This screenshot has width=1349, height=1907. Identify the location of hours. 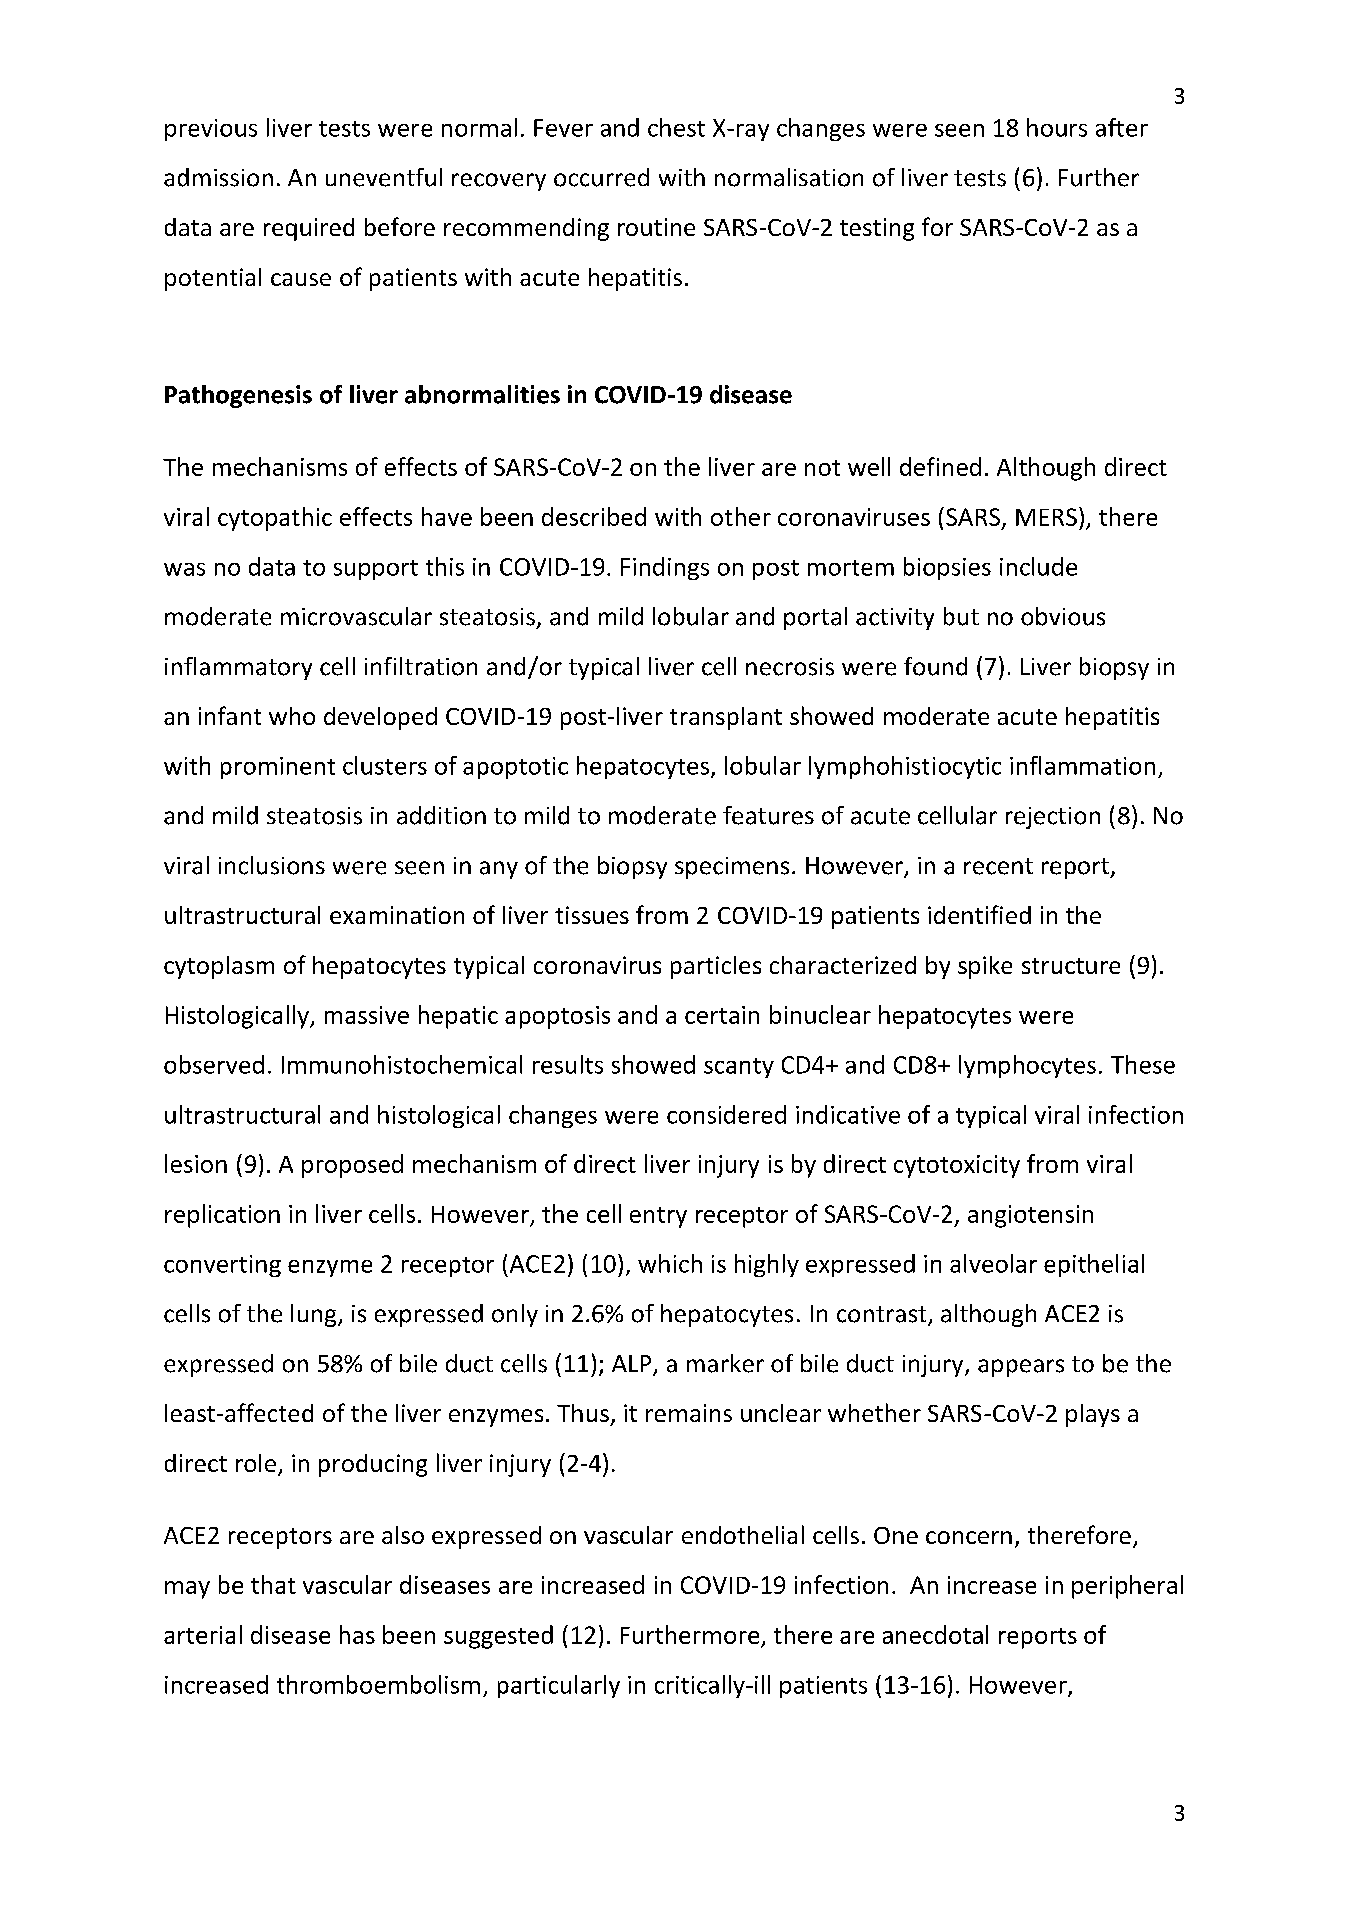
(1057, 127).
